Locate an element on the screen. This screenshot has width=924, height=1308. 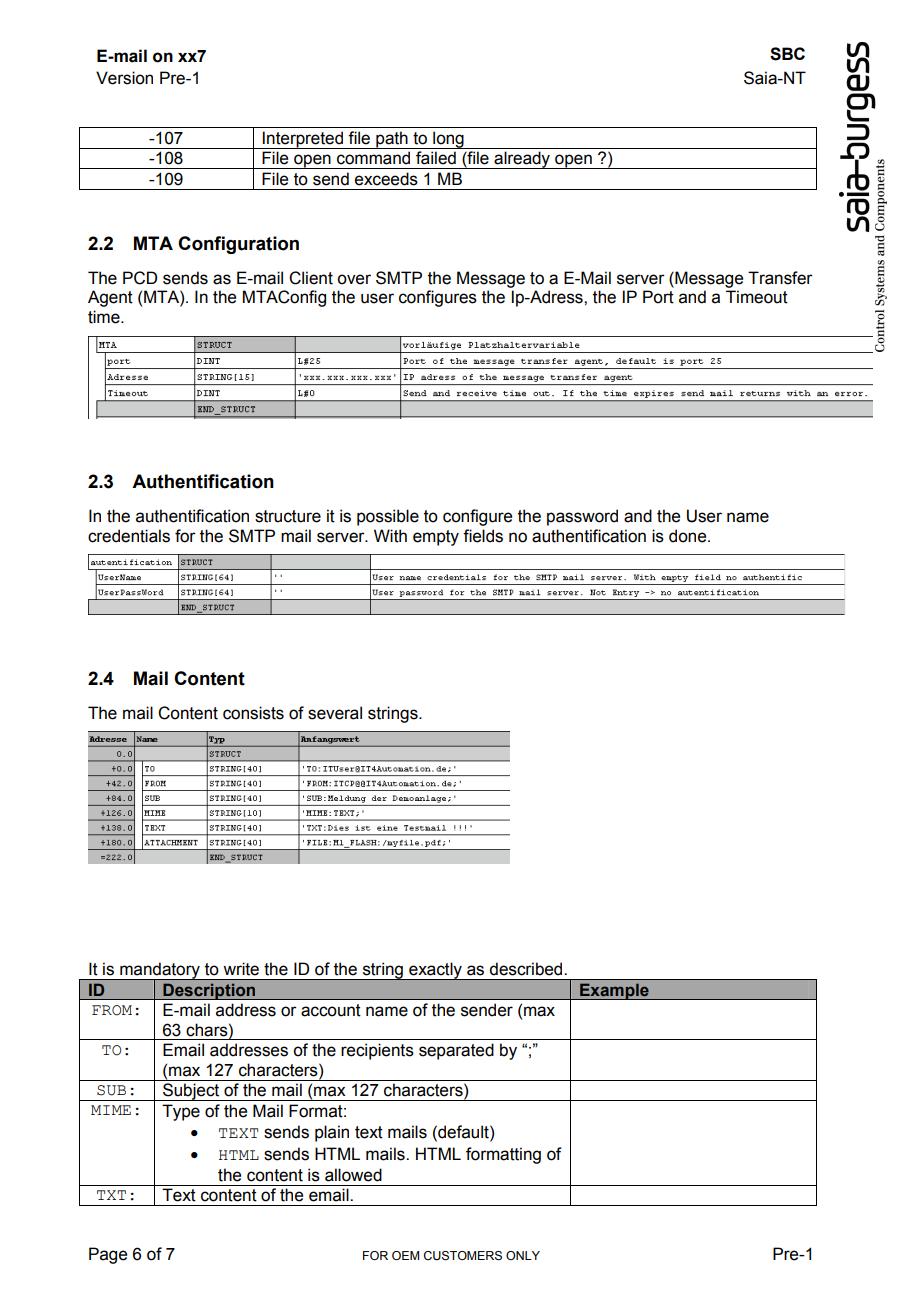
Example is located at coordinates (614, 991).
